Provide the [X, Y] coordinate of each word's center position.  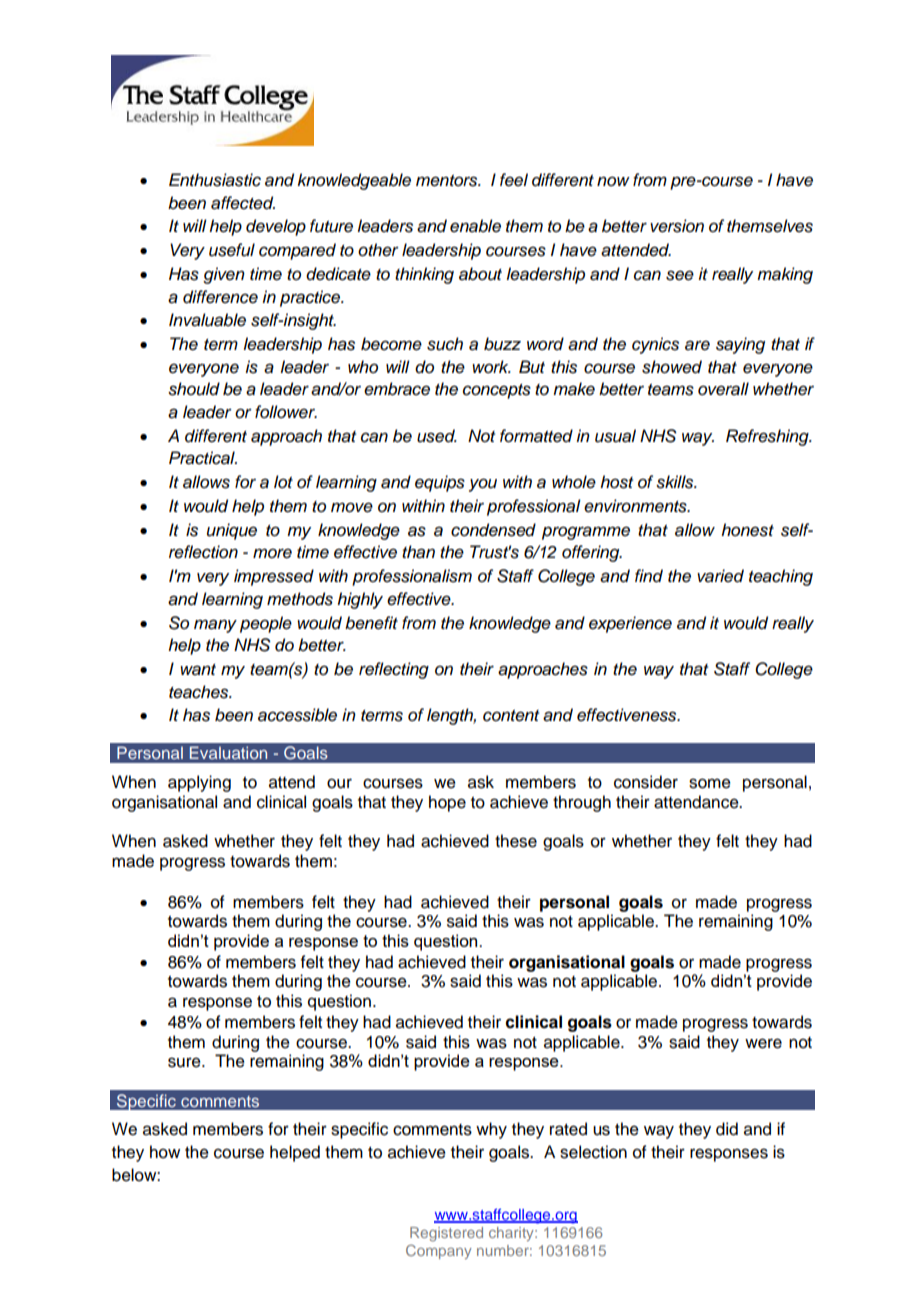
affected [243, 203]
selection [593, 1152]
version [677, 226]
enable [475, 226]
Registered [446, 1234]
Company [439, 1252]
